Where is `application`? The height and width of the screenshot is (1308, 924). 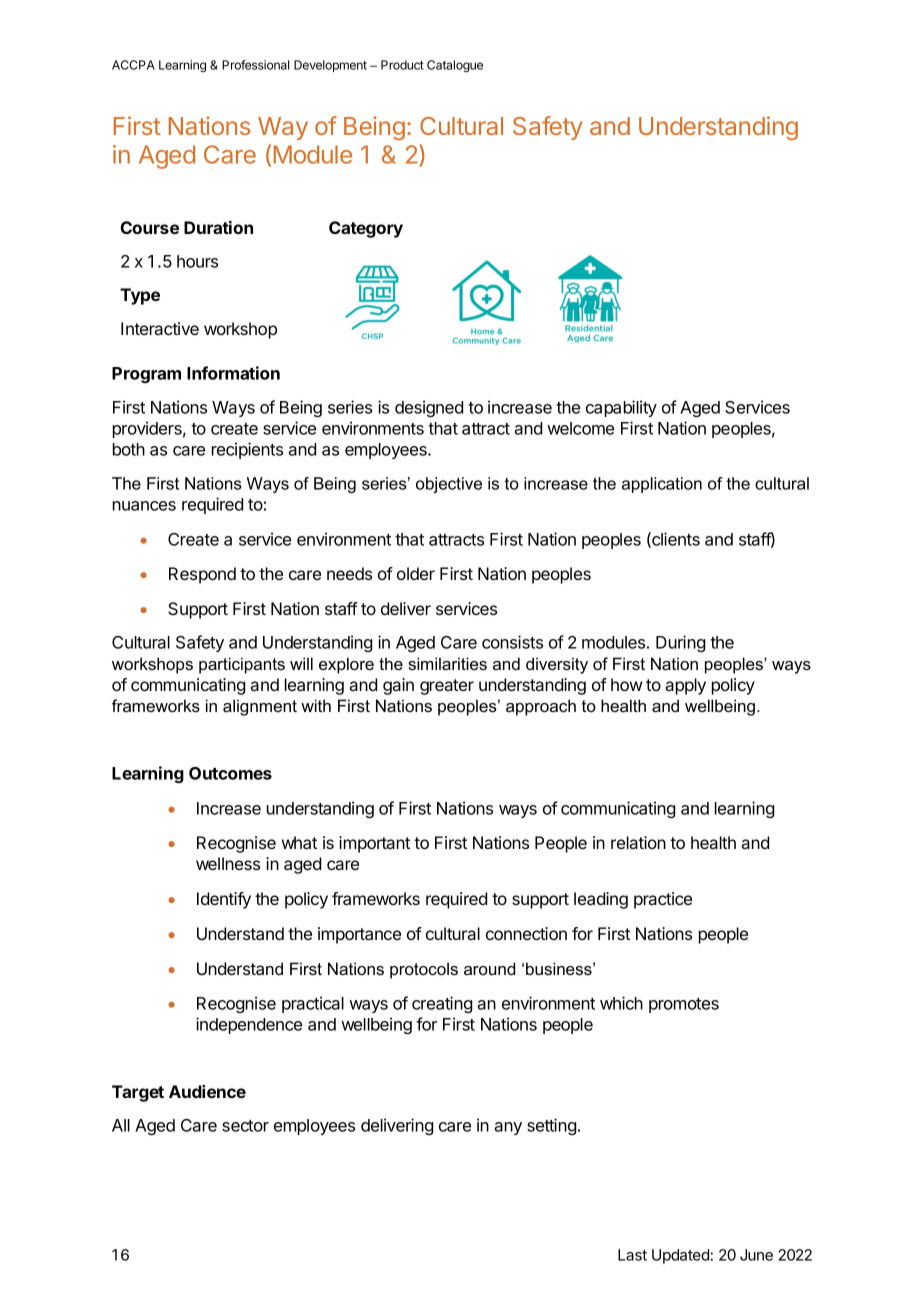 application is located at coordinates (662, 485).
